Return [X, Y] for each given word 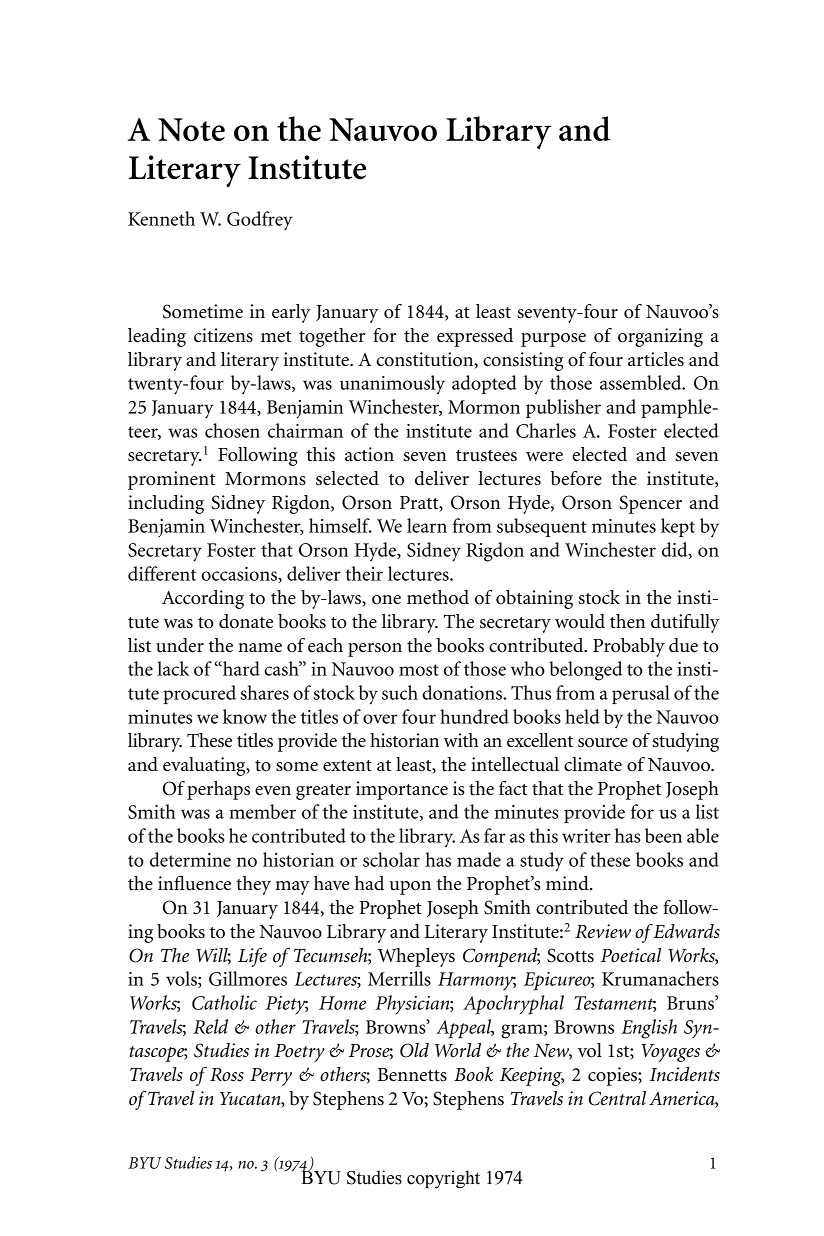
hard [240, 668]
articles [656, 359]
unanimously [392, 384]
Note [191, 129]
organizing [660, 337]
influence [194, 883]
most [419, 670]
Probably [629, 647]
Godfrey [260, 221]
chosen [232, 430]
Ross [227, 1075]
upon [410, 888]
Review [603, 931]
